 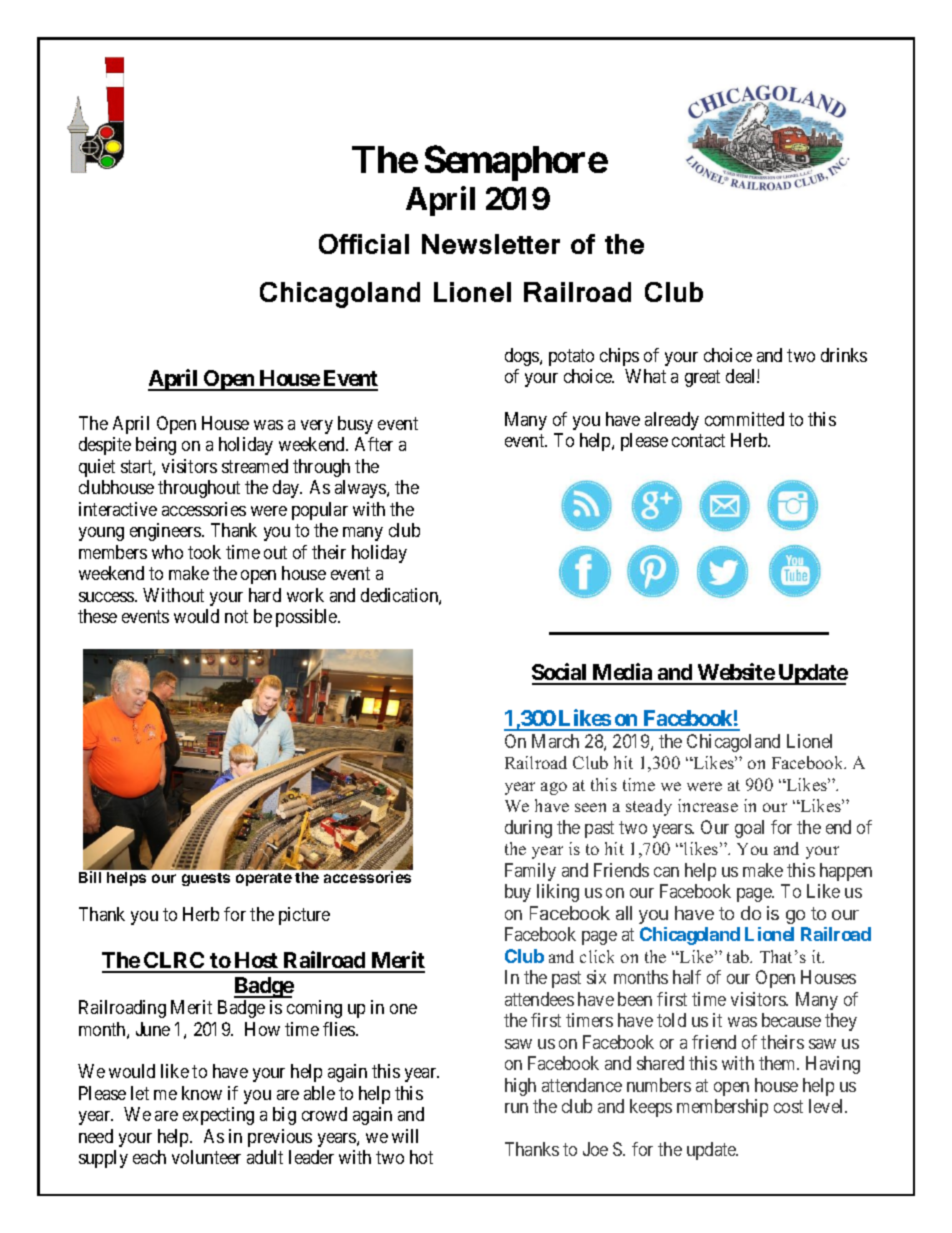 What do you see at coordinates (218, 1116) in the screenshot?
I see `expecting` at bounding box center [218, 1116].
